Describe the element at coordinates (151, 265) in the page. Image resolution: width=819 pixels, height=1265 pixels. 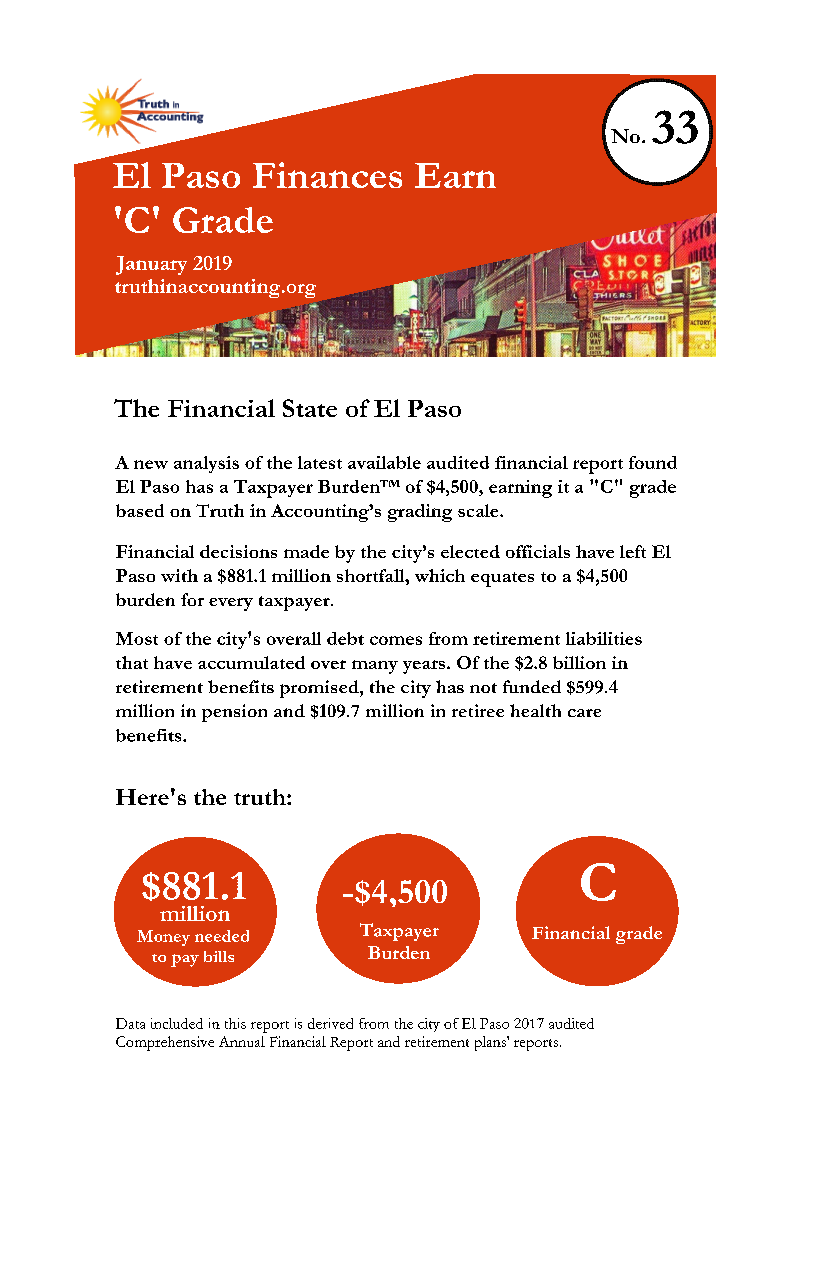
I see `January` at that location.
